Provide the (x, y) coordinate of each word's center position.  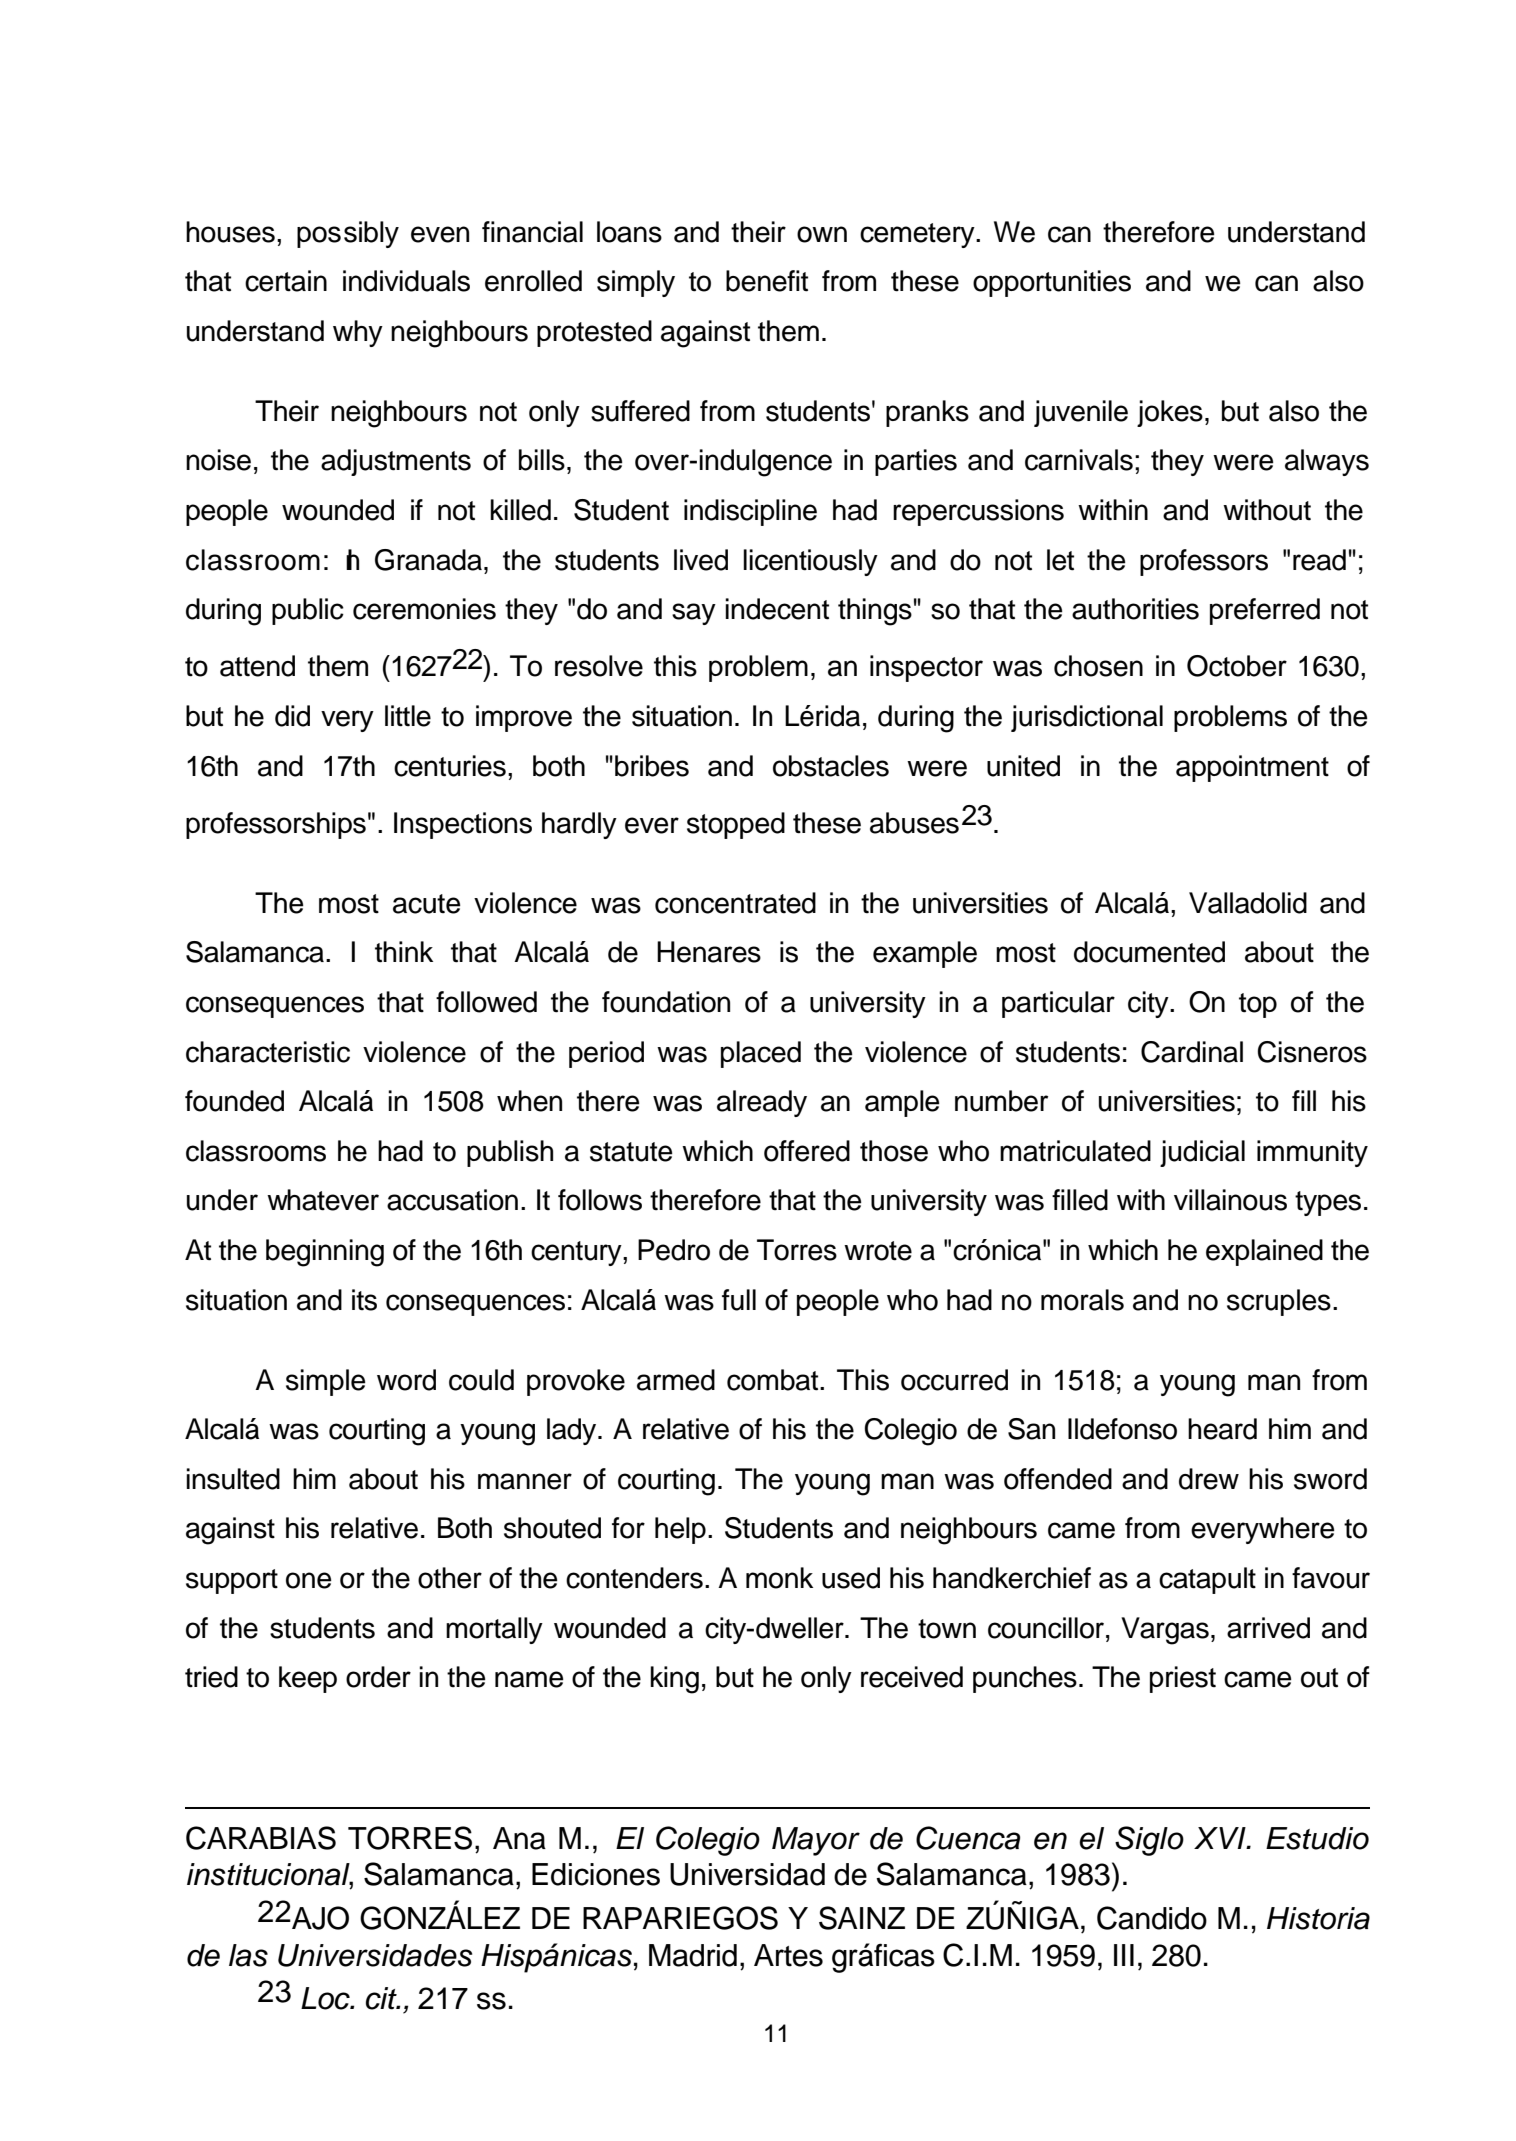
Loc (326, 1998)
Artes (788, 1955)
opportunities (1052, 283)
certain (286, 281)
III (1124, 1955)
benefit (767, 281)
